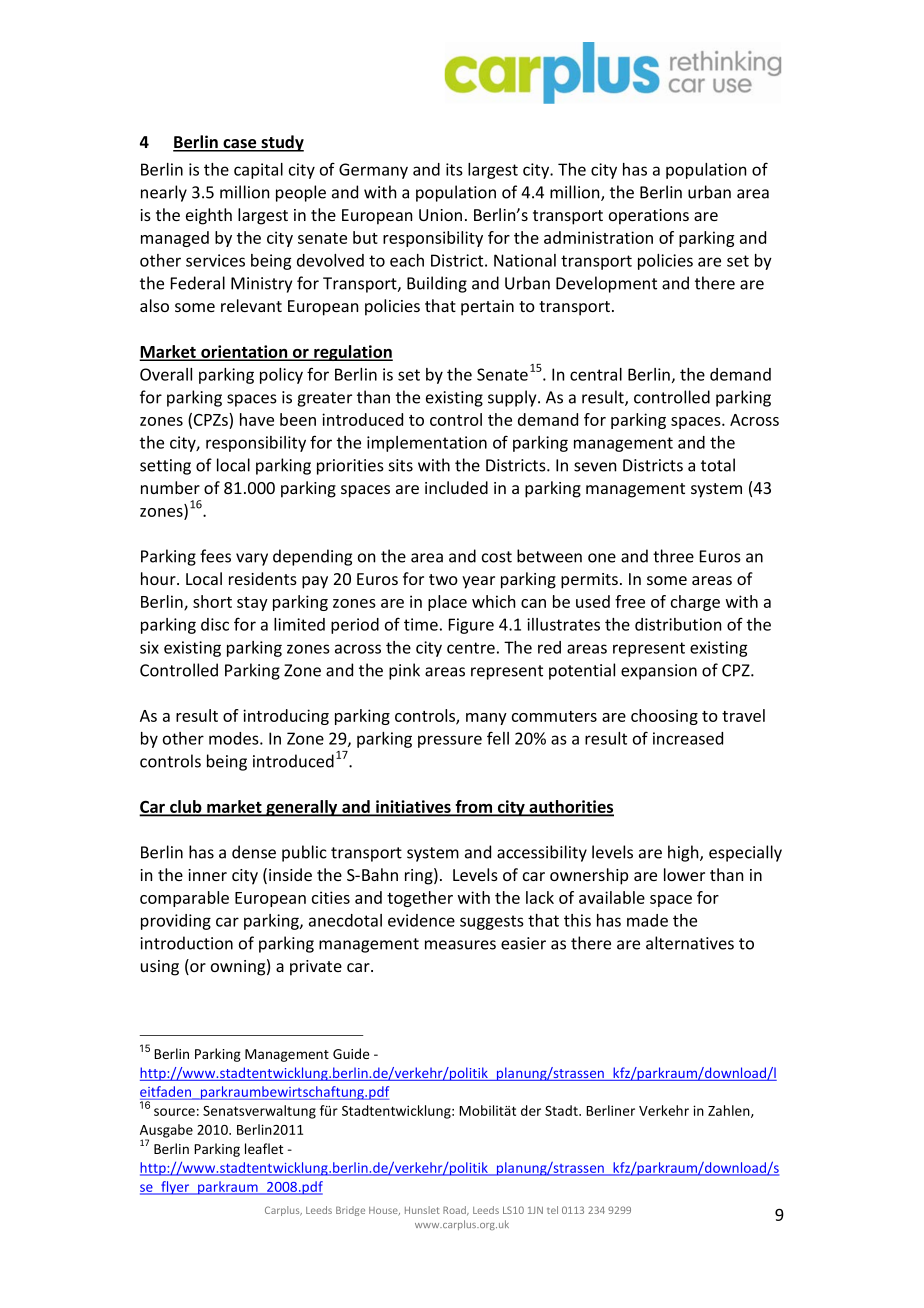  What do you see at coordinates (215, 624) in the document?
I see `disc` at bounding box center [215, 624].
